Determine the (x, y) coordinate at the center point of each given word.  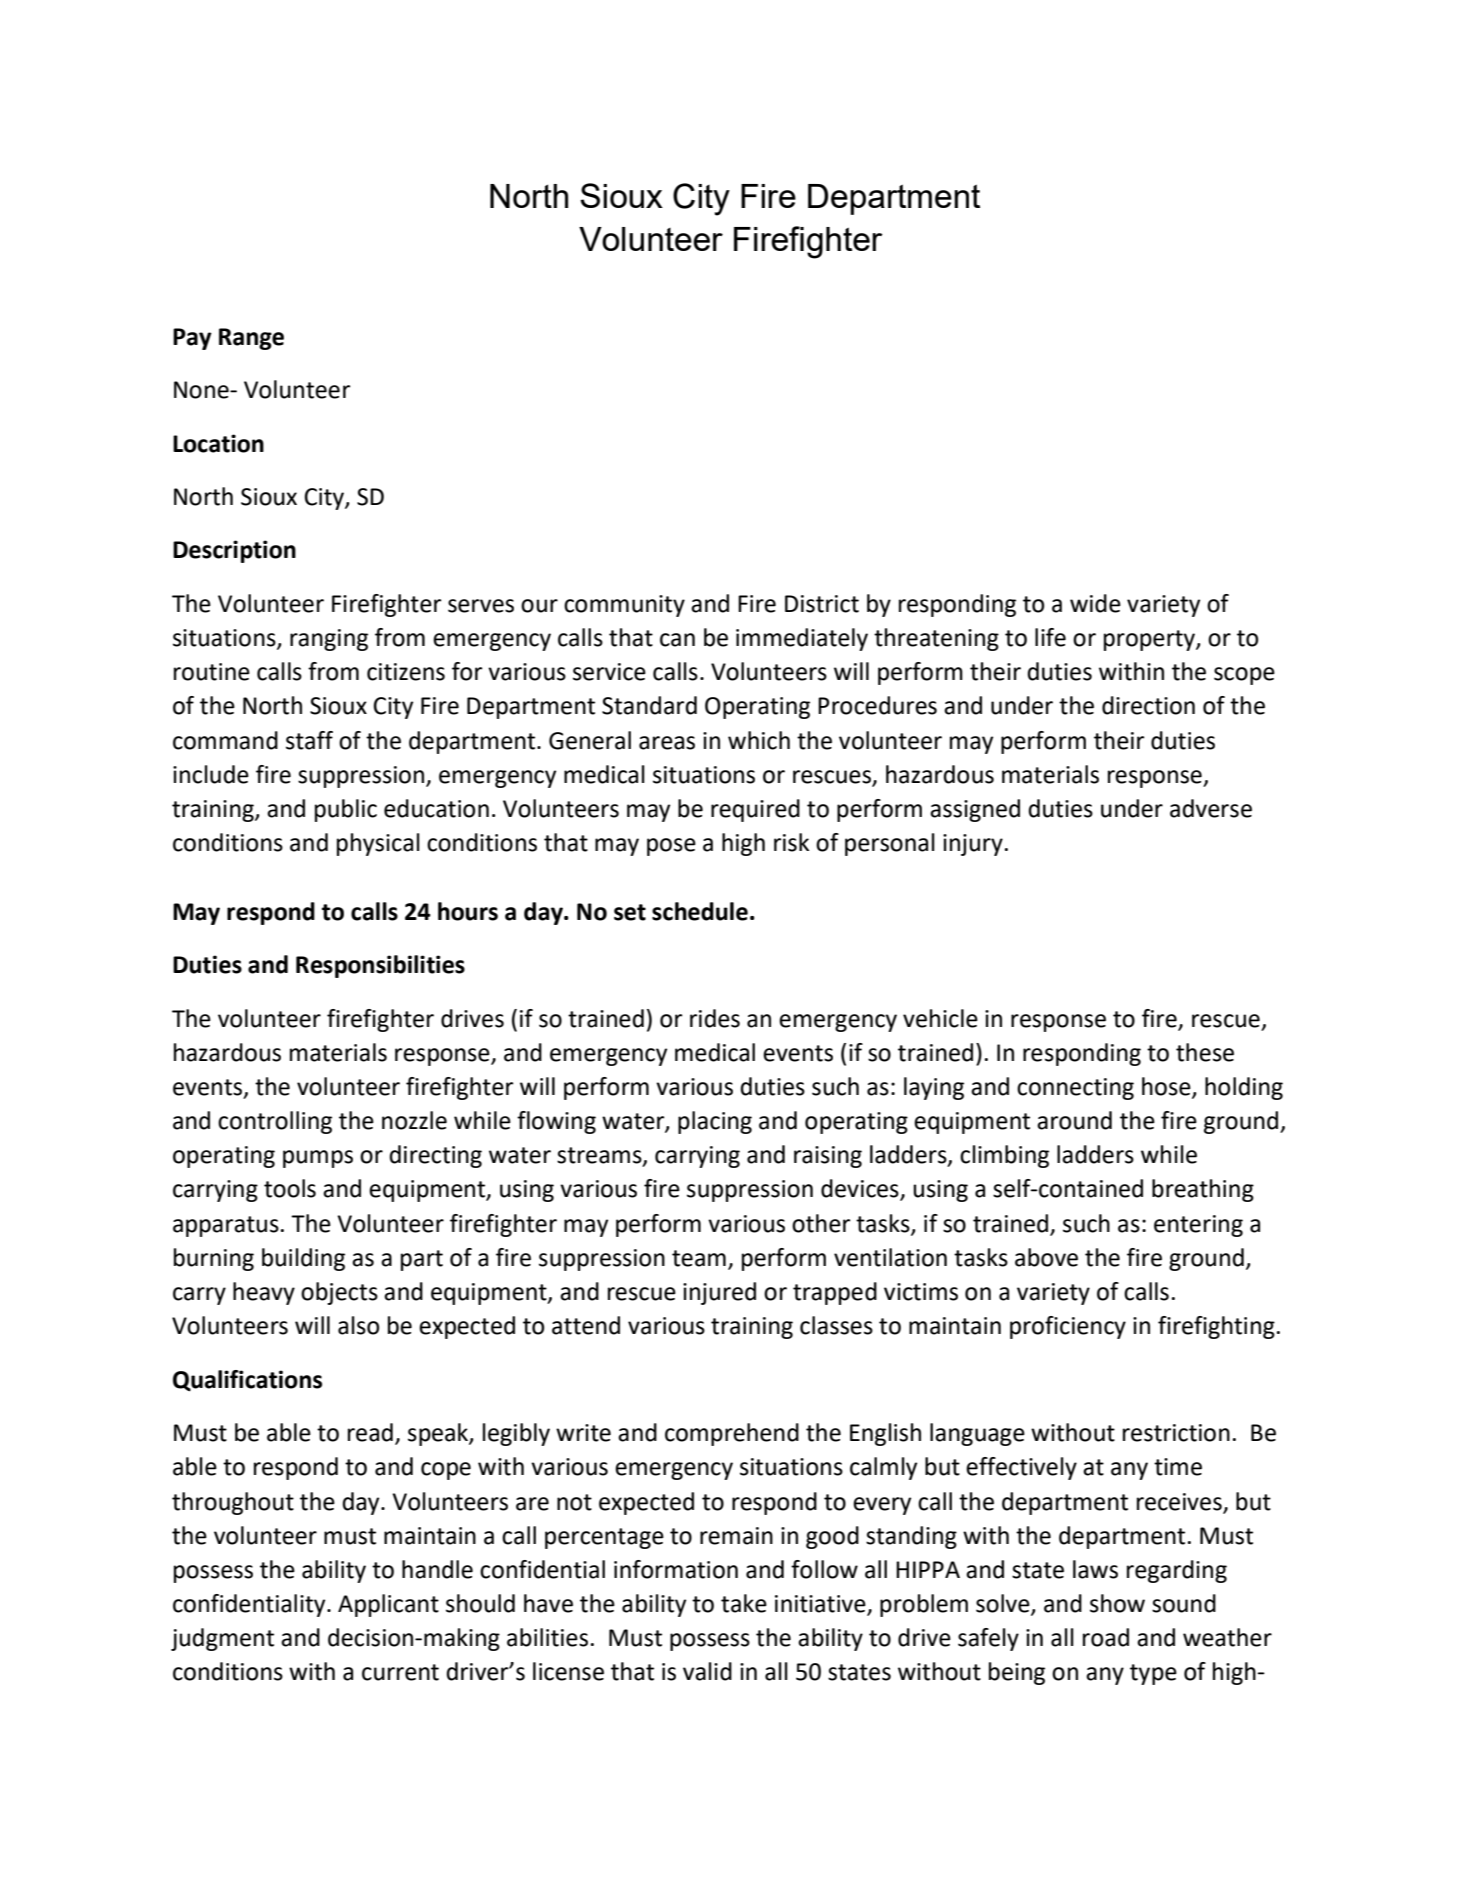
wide (1095, 603)
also (358, 1325)
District (822, 604)
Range (251, 339)
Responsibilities (380, 966)
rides (715, 1018)
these (1205, 1052)
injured (719, 1293)
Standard (649, 705)
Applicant (388, 1605)
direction (1148, 705)
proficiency (1068, 1327)
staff (309, 740)
